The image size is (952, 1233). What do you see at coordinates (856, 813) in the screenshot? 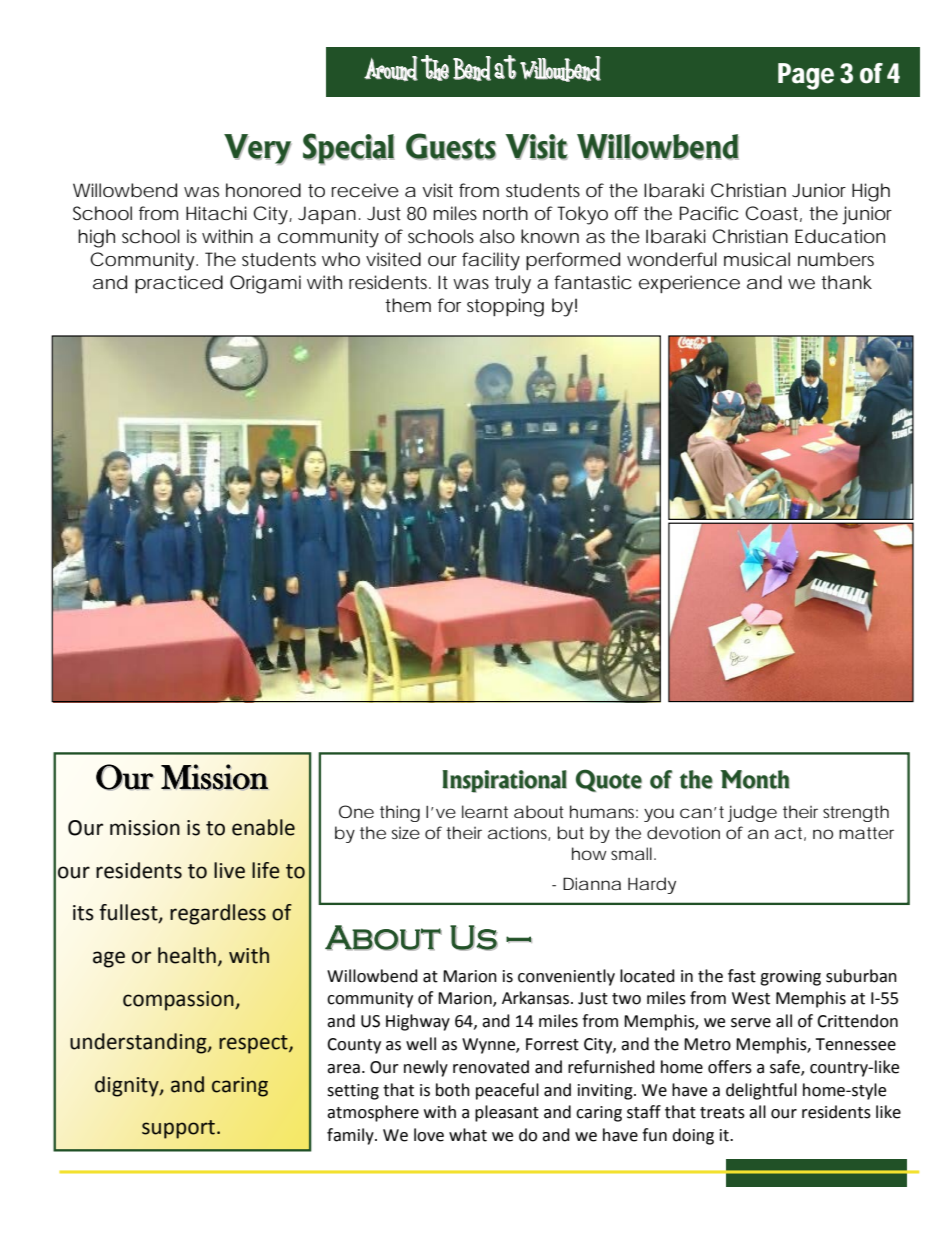
I see `strength` at bounding box center [856, 813].
